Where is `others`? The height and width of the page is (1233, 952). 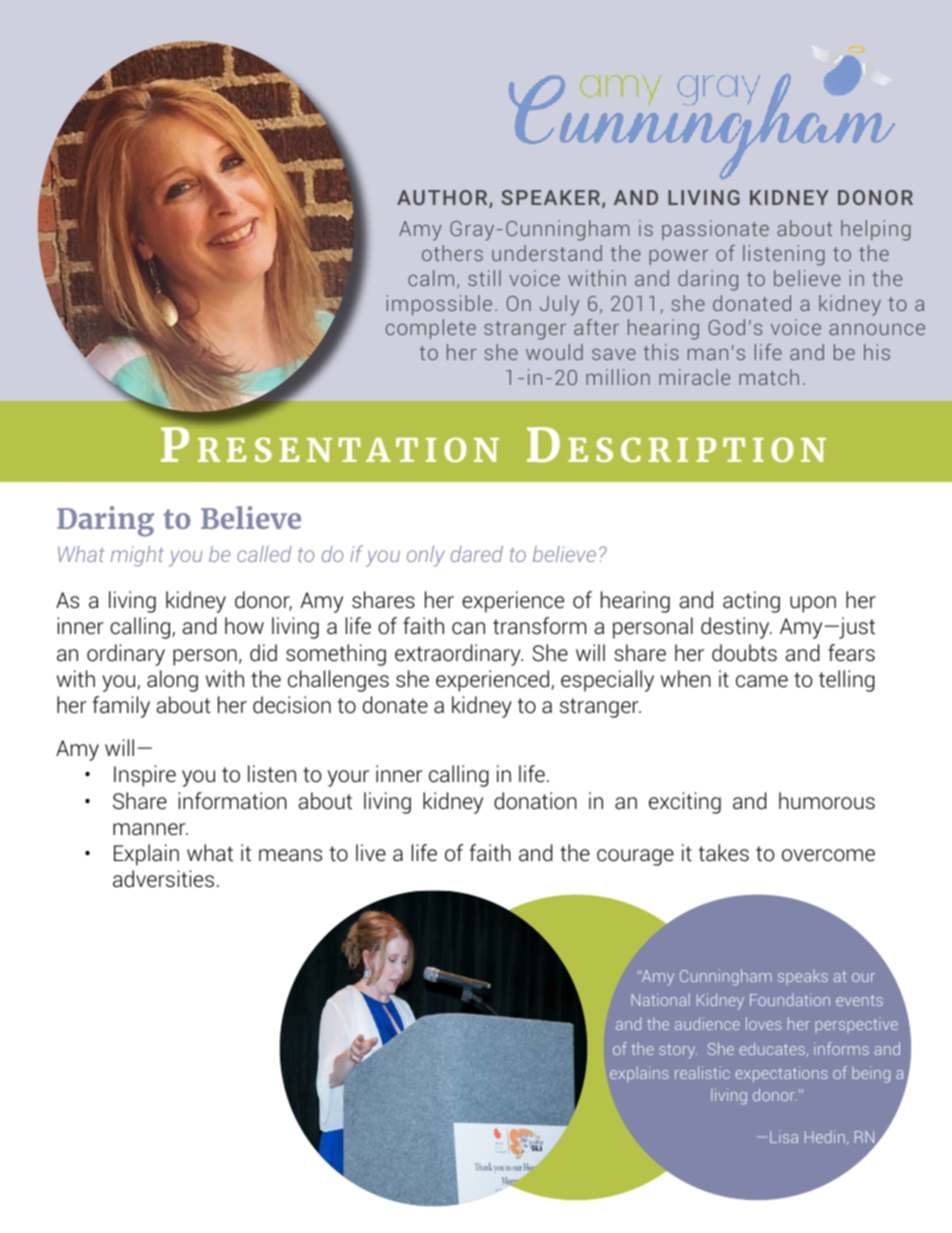
others is located at coordinates (452, 253).
